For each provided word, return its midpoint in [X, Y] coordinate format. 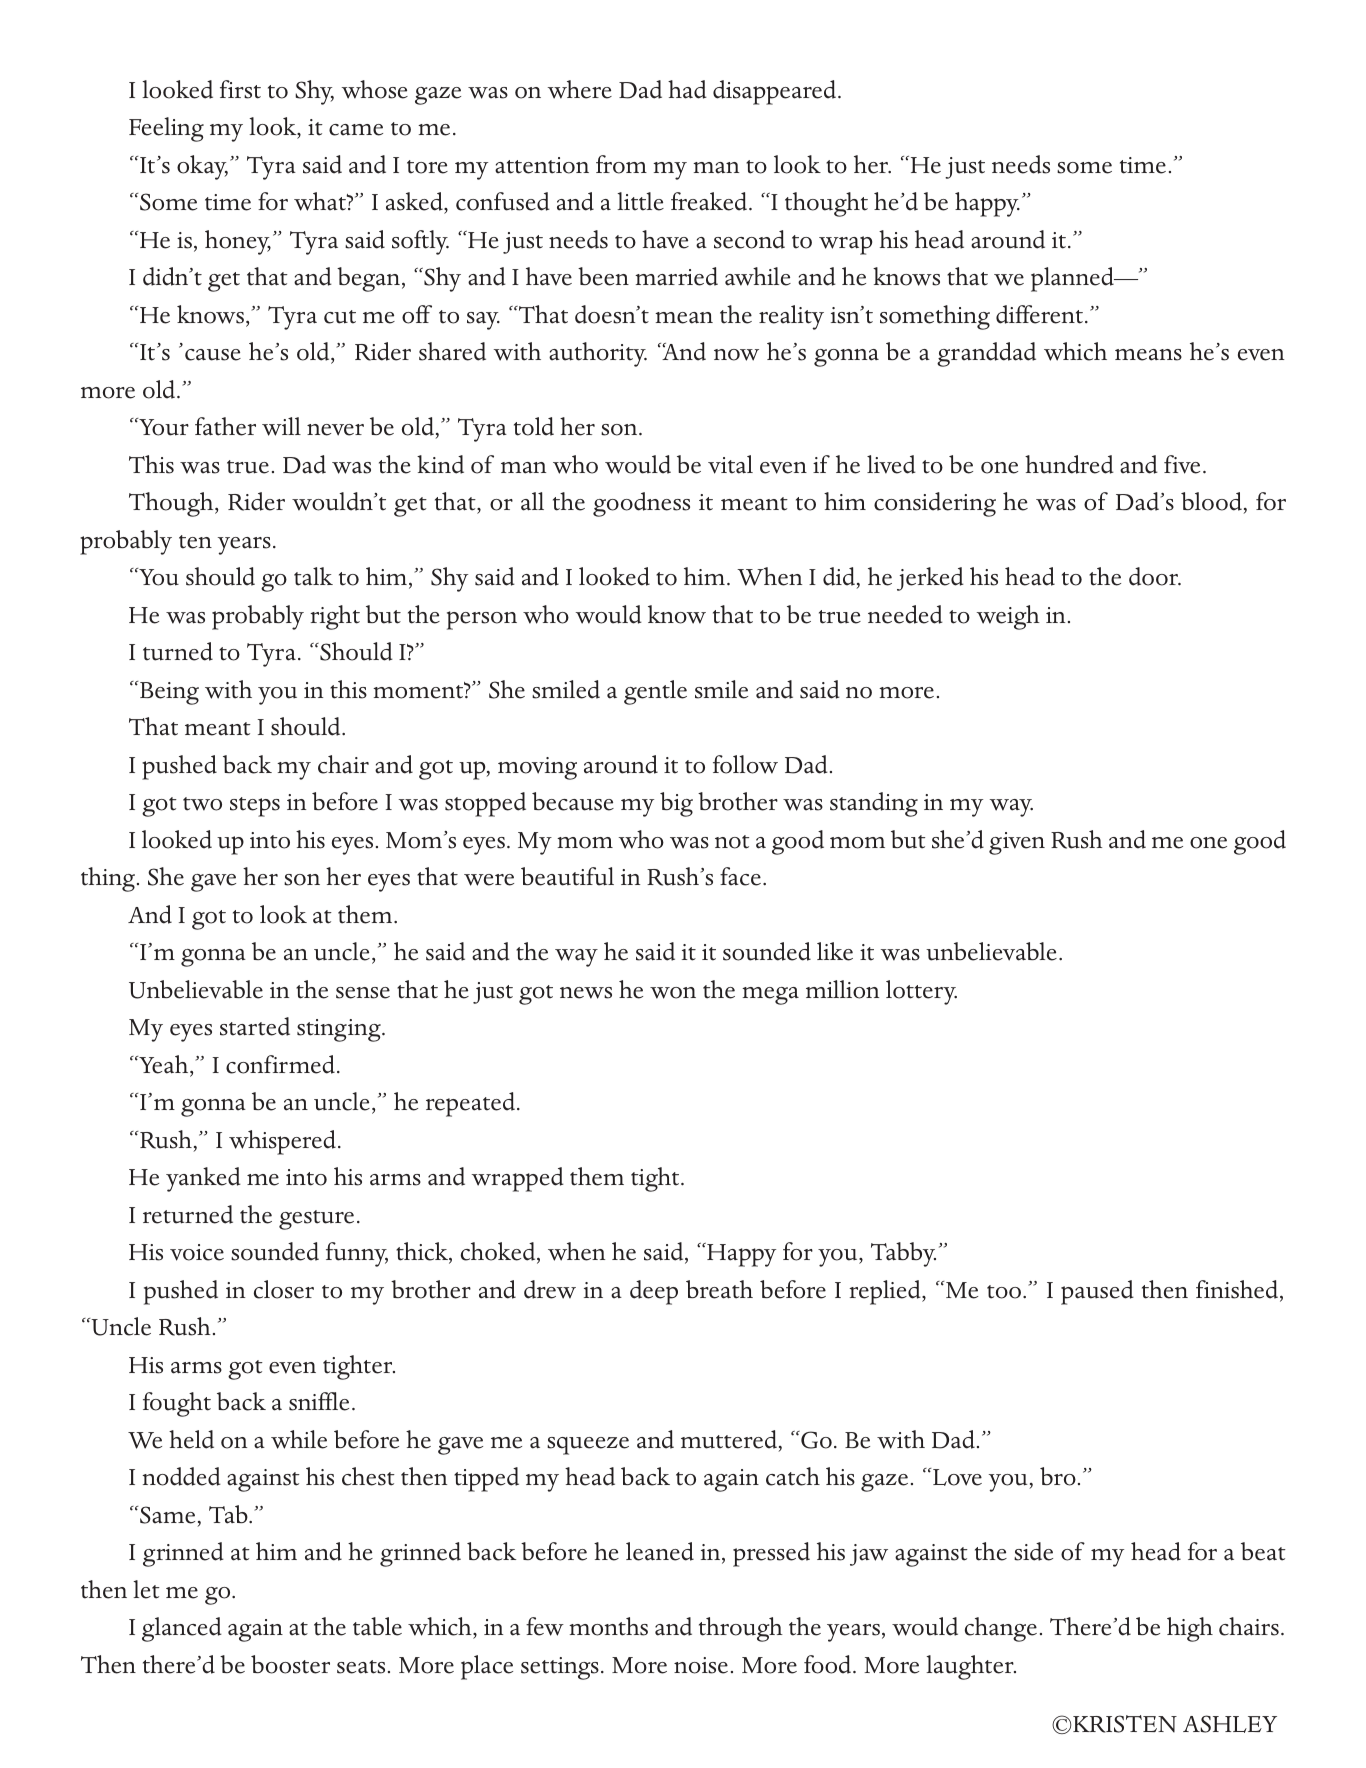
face [740, 876]
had [687, 89]
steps [255, 807]
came [356, 130]
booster [290, 1664]
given [1017, 843]
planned [1074, 279]
